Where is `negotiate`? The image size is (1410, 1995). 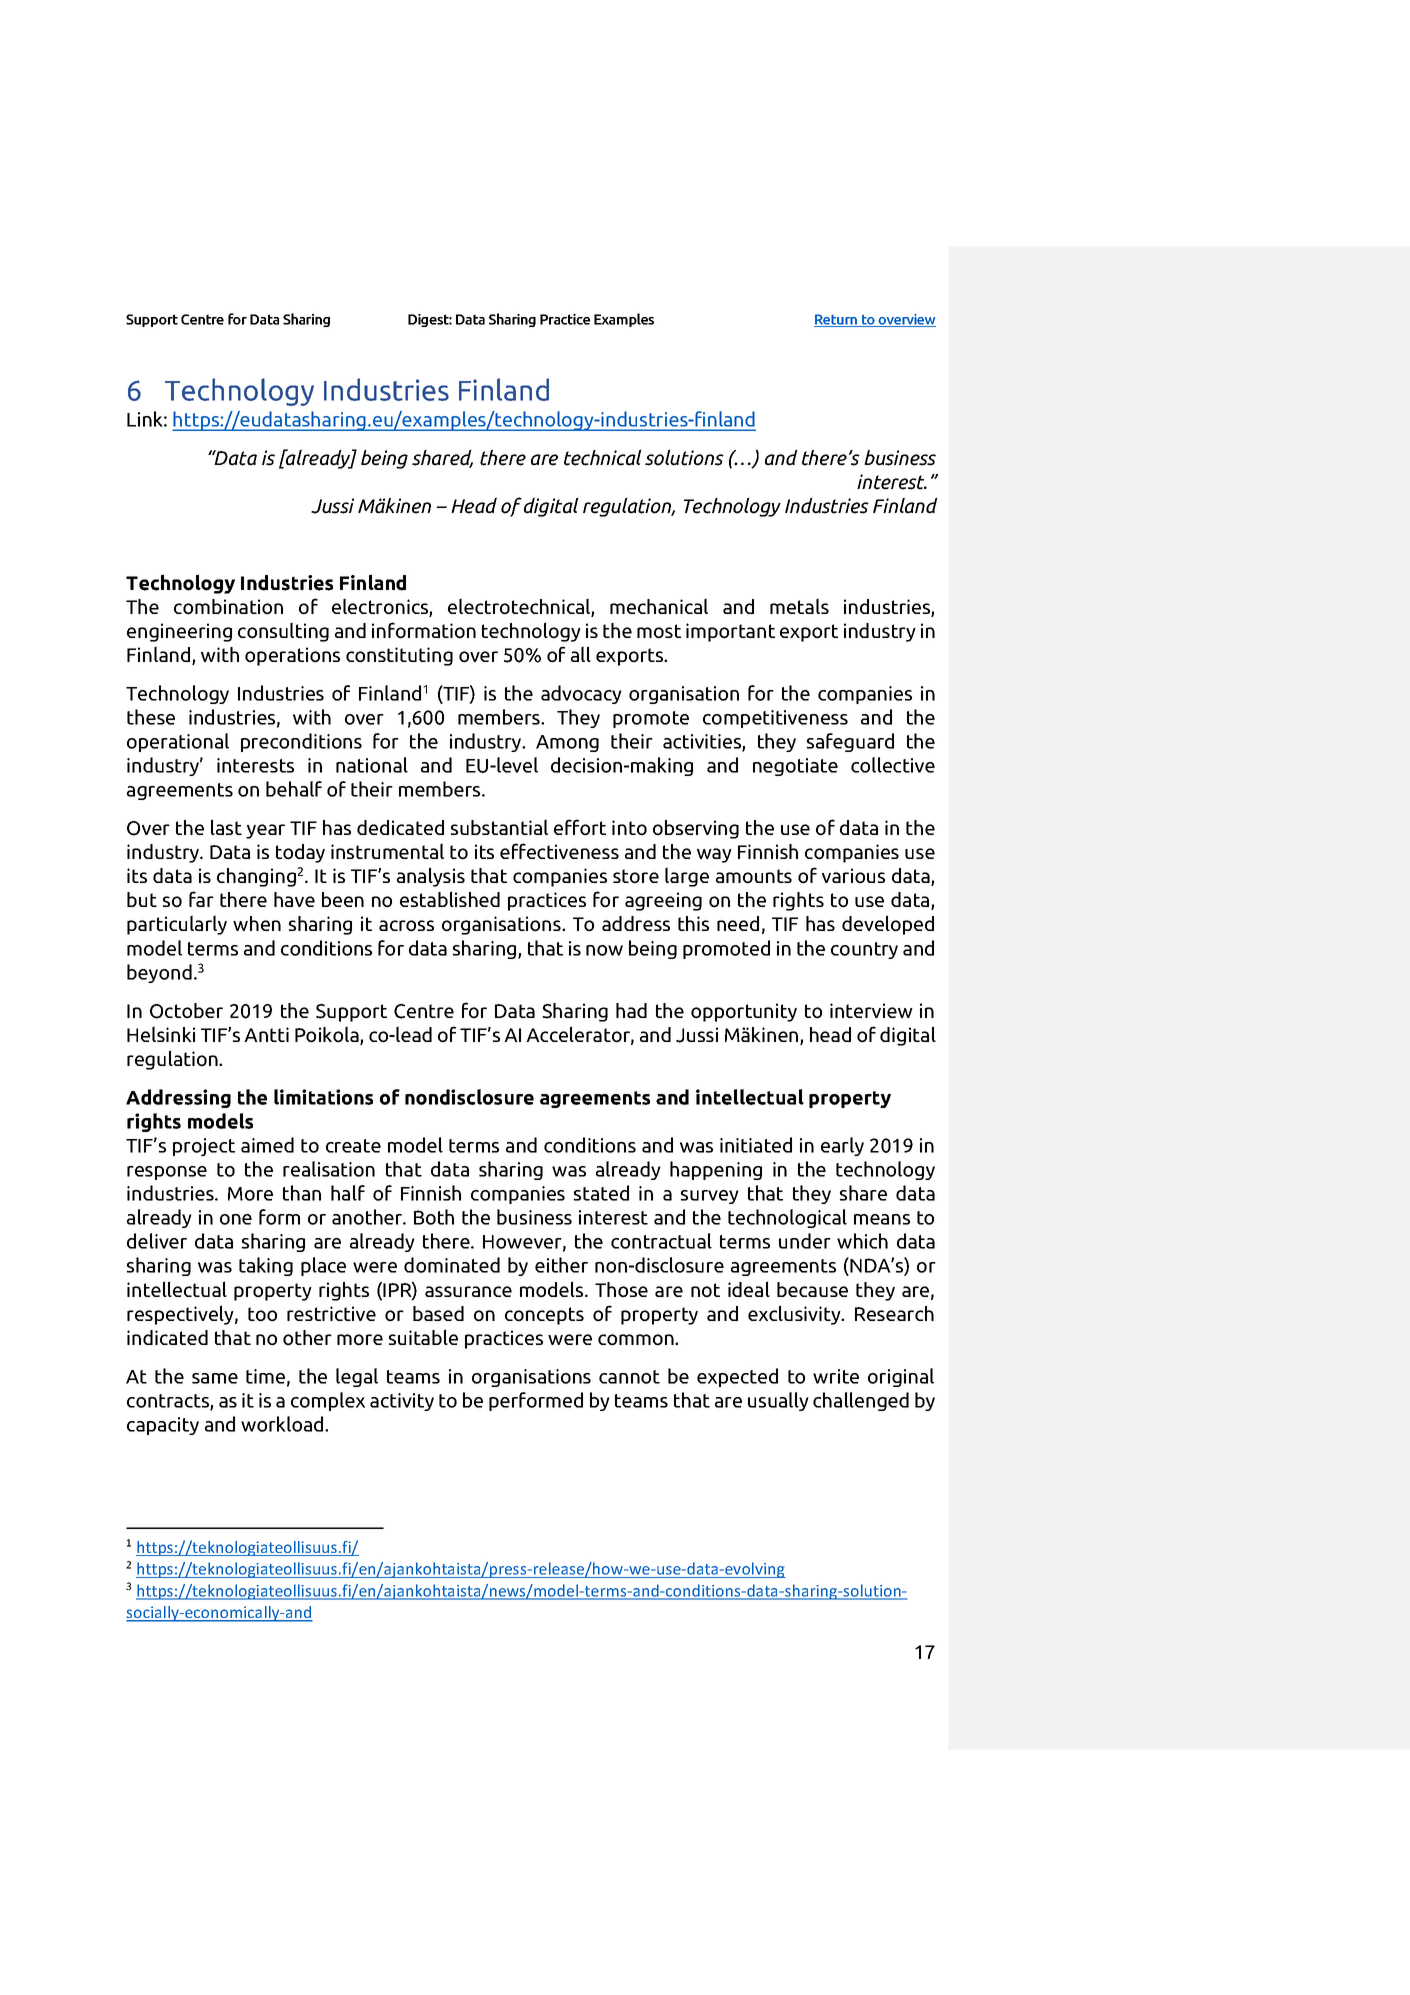 negotiate is located at coordinates (795, 767).
